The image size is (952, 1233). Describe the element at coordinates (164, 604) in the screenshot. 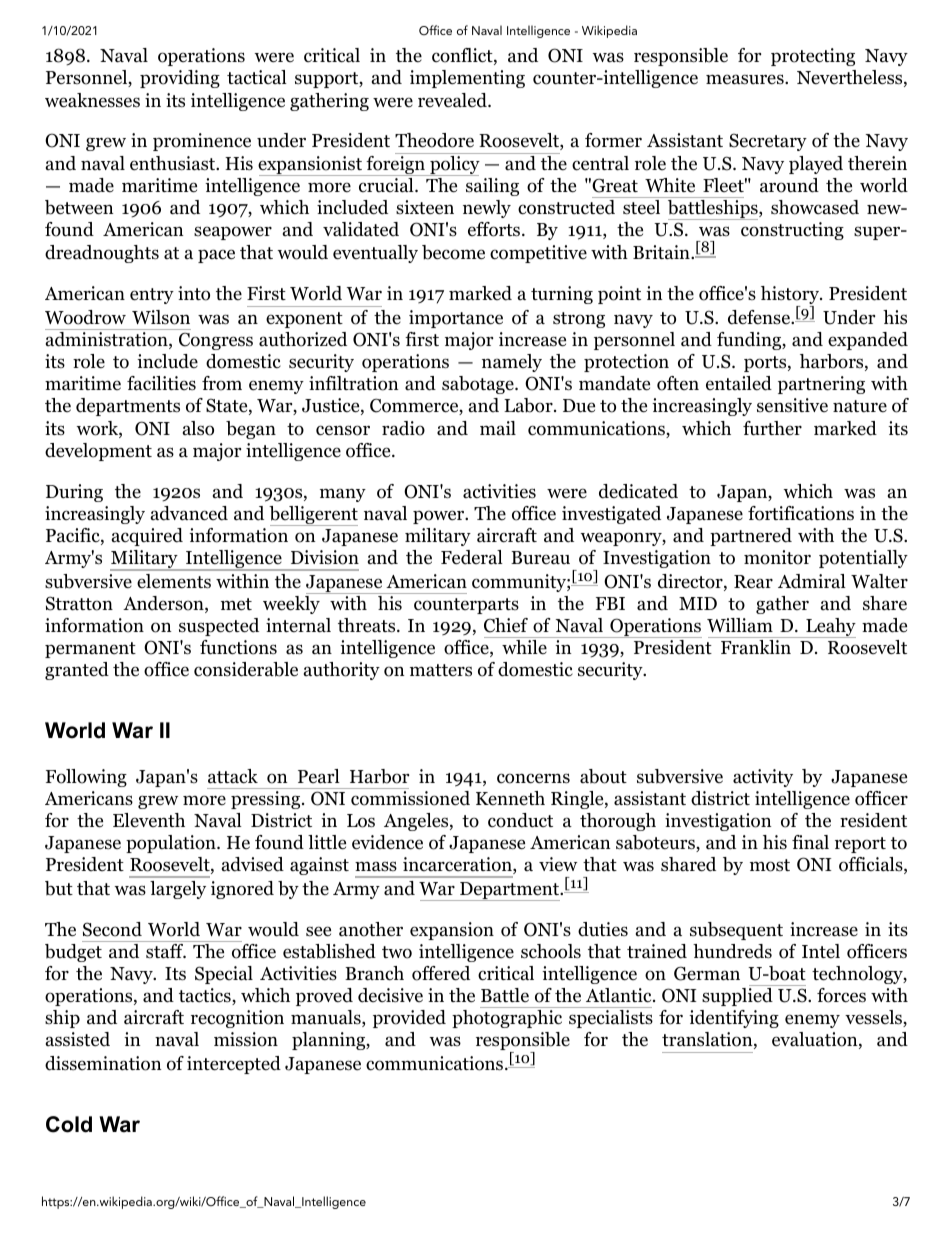

I see `Anderson` at that location.
